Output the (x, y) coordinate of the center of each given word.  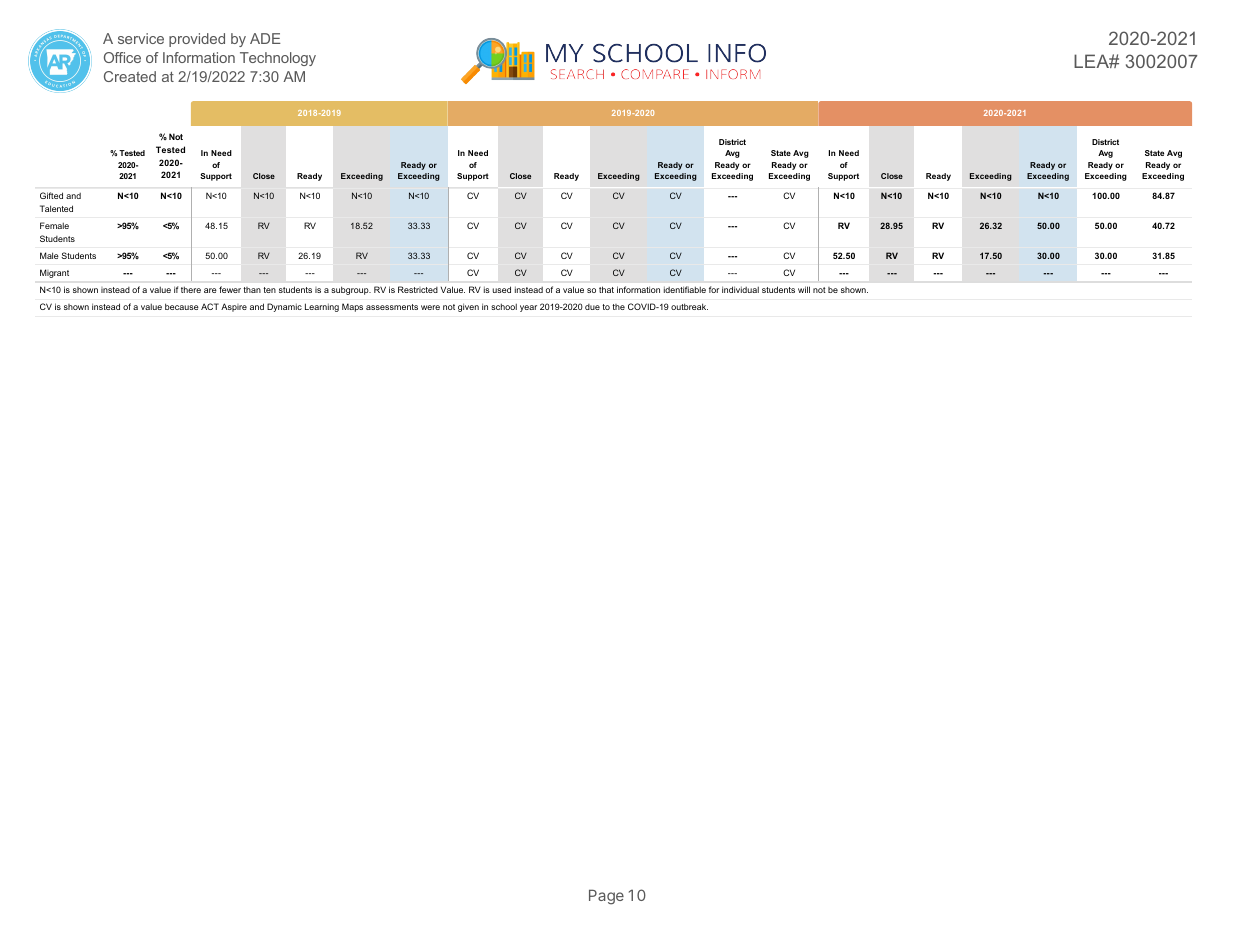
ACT (210, 306)
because (182, 306)
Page (606, 897)
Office (122, 57)
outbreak (689, 306)
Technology (278, 59)
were (430, 307)
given (468, 307)
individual (740, 289)
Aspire (234, 307)
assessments (392, 307)
